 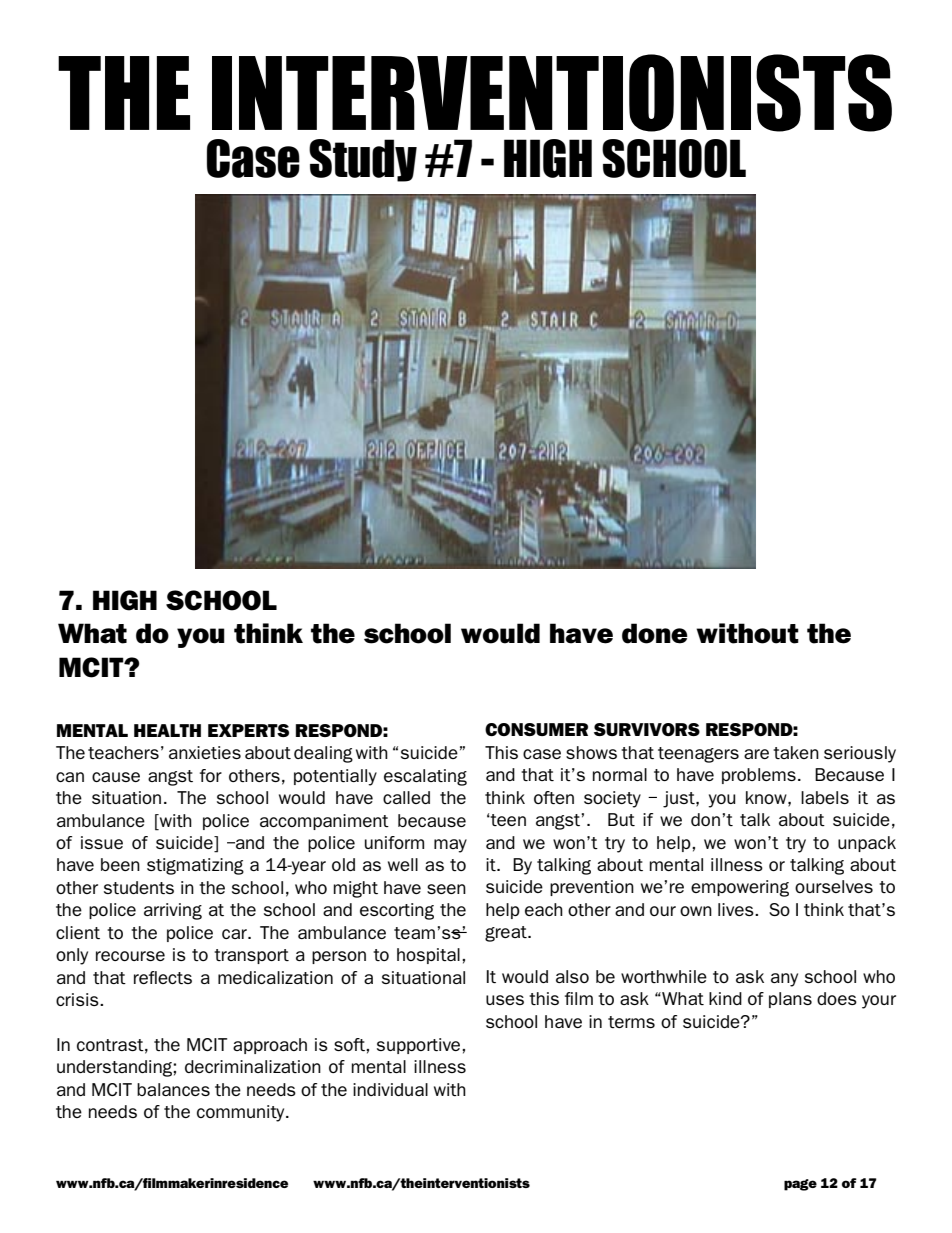 I want to click on CONSUMER, so click(x=536, y=729).
